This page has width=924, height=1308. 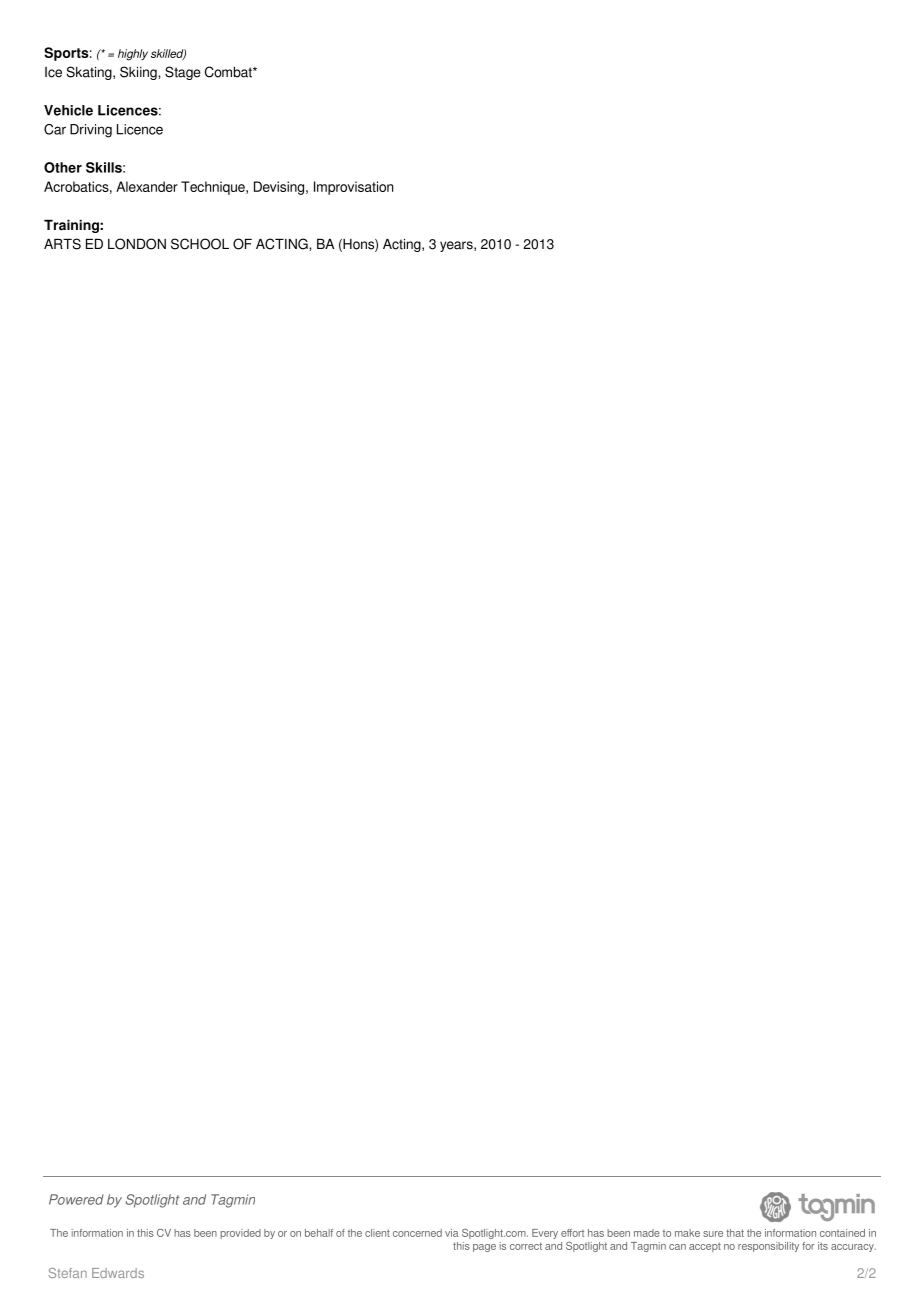 What do you see at coordinates (451, 1233) in the page?
I see `via` at bounding box center [451, 1233].
